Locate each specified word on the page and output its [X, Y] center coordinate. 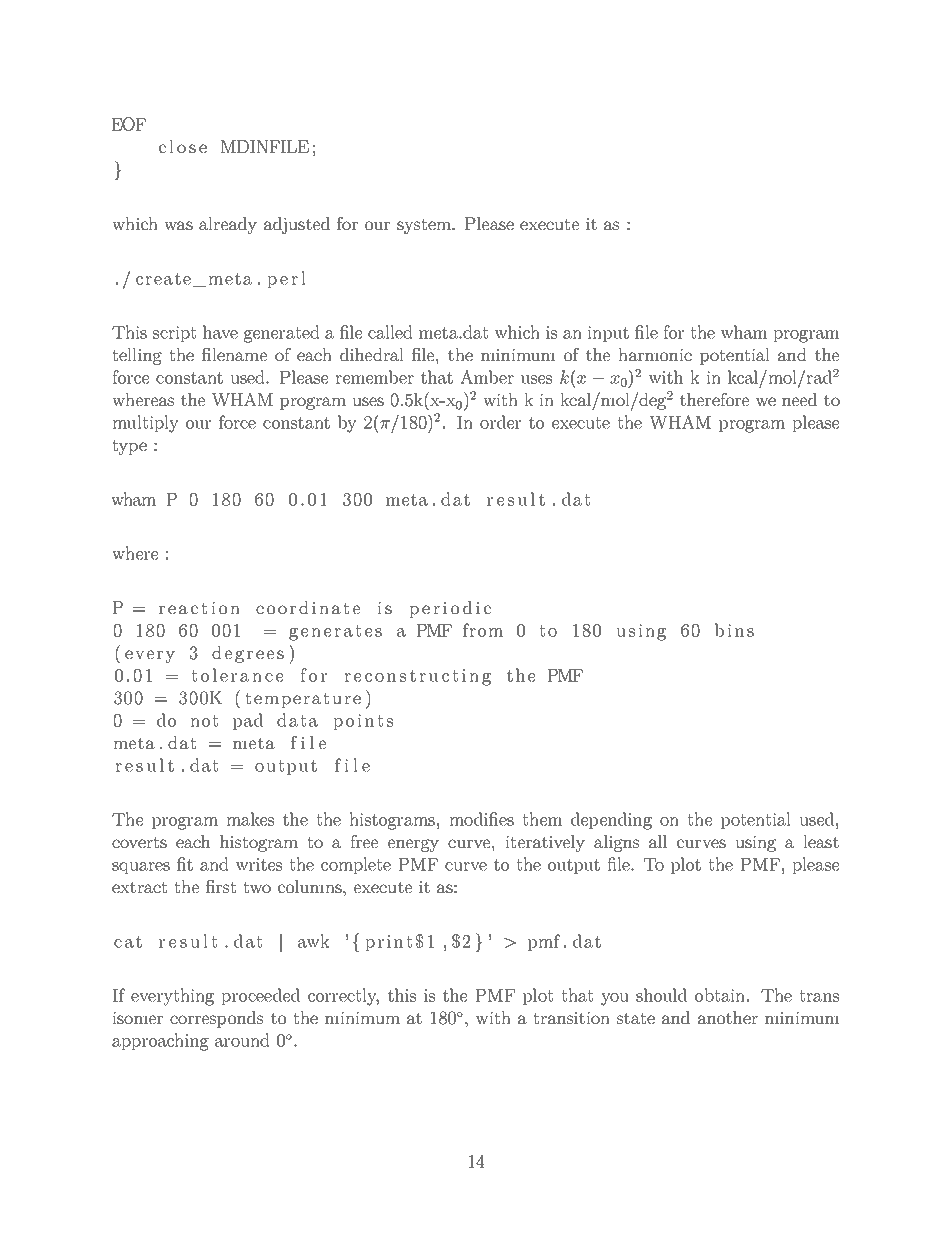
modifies [481, 819]
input [608, 334]
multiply [145, 424]
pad [248, 721]
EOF [128, 124]
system [425, 226]
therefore [714, 399]
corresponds [216, 1019]
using [755, 844]
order [500, 422]
